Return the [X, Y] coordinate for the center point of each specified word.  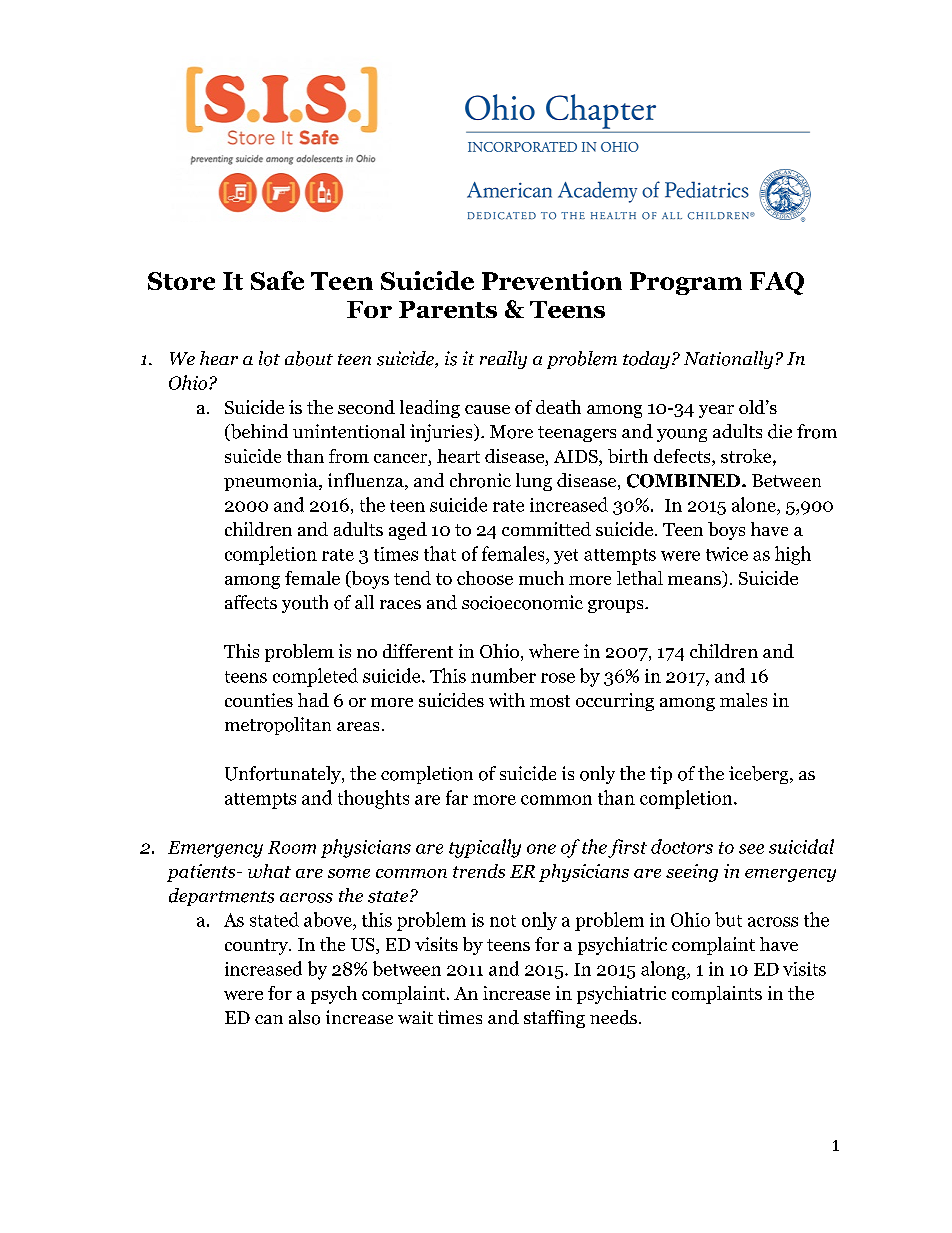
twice [727, 554]
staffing [554, 1019]
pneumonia [272, 482]
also [304, 1017]
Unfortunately [284, 775]
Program [686, 283]
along [664, 970]
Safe [277, 280]
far [457, 797]
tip [661, 775]
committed [546, 529]
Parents [448, 309]
